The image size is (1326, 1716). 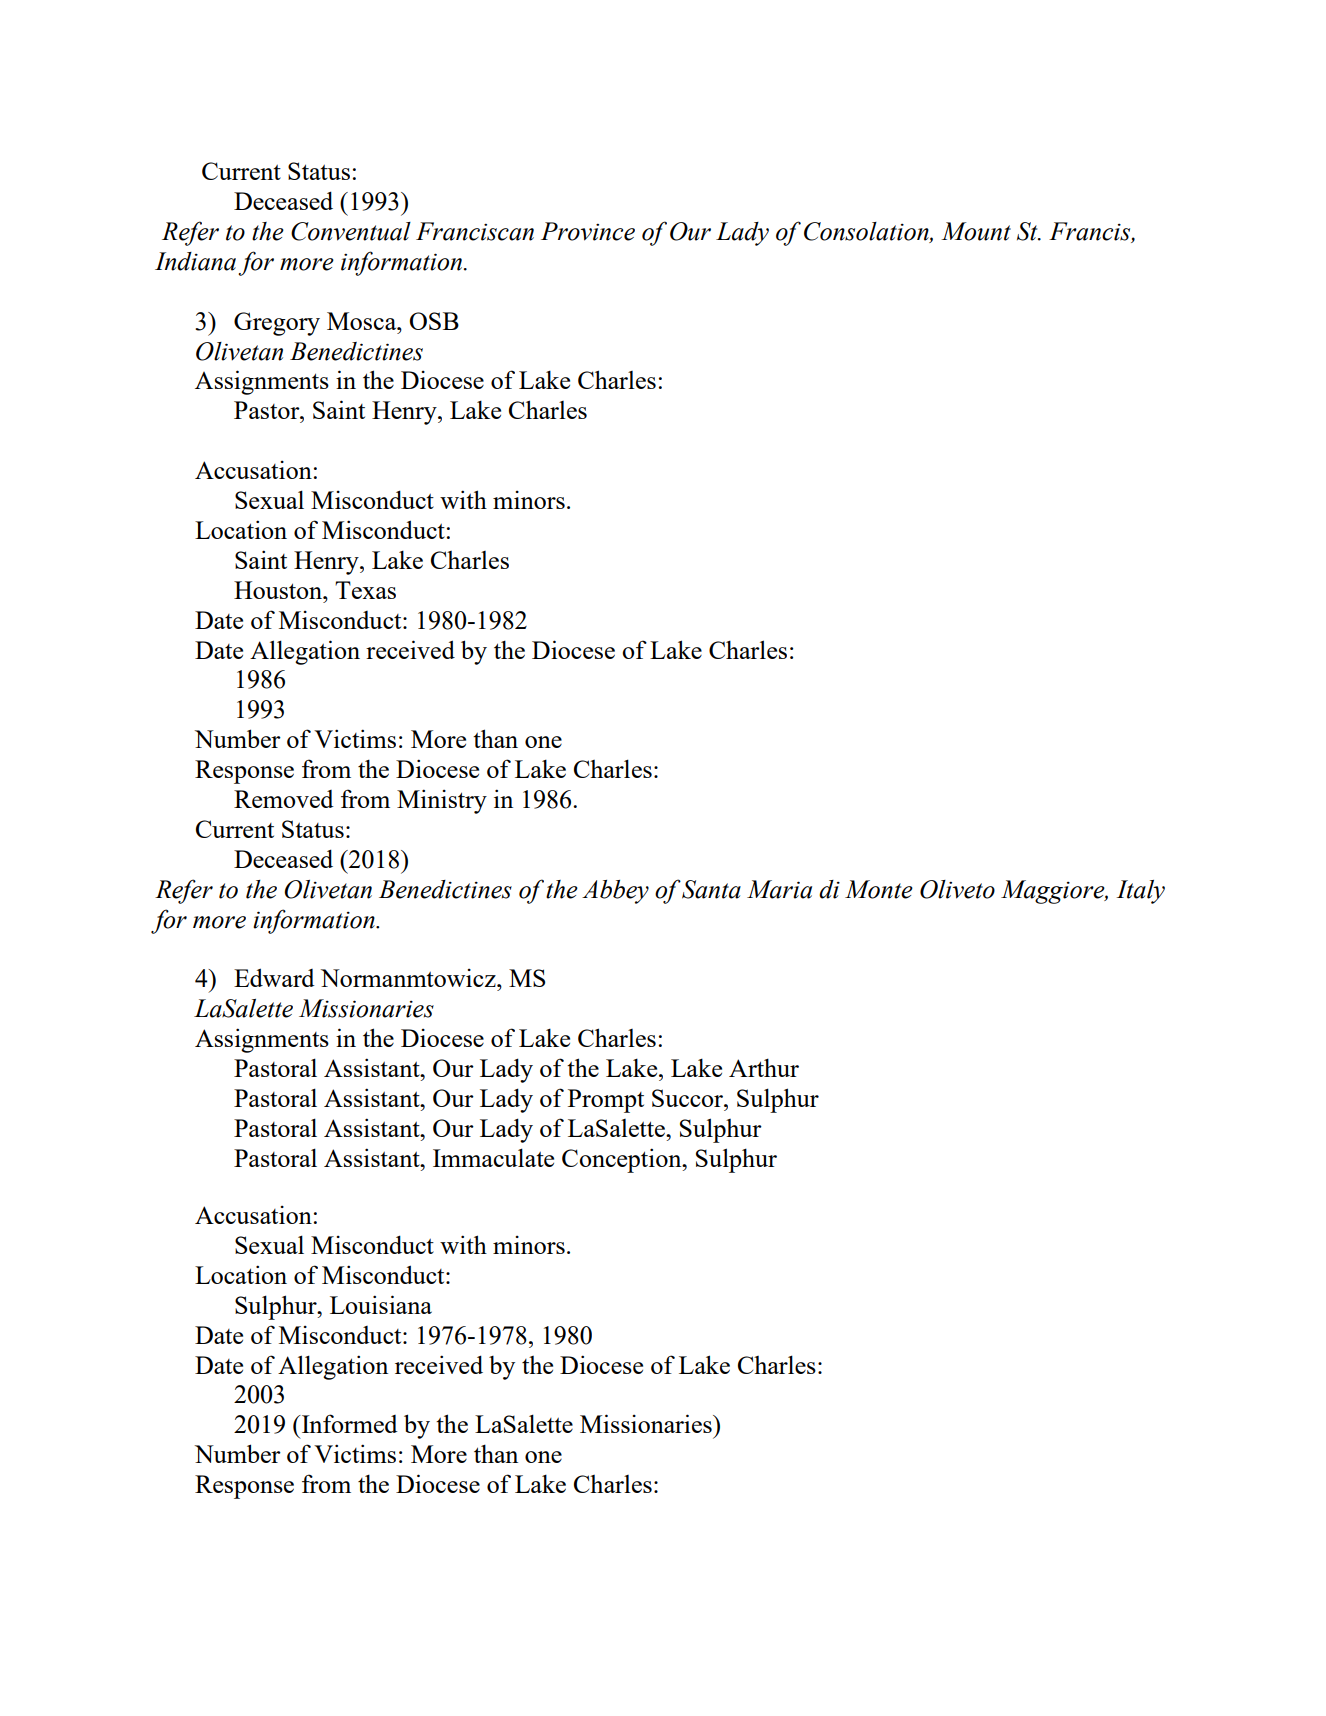 What do you see at coordinates (279, 590) in the screenshot?
I see `Houston` at bounding box center [279, 590].
